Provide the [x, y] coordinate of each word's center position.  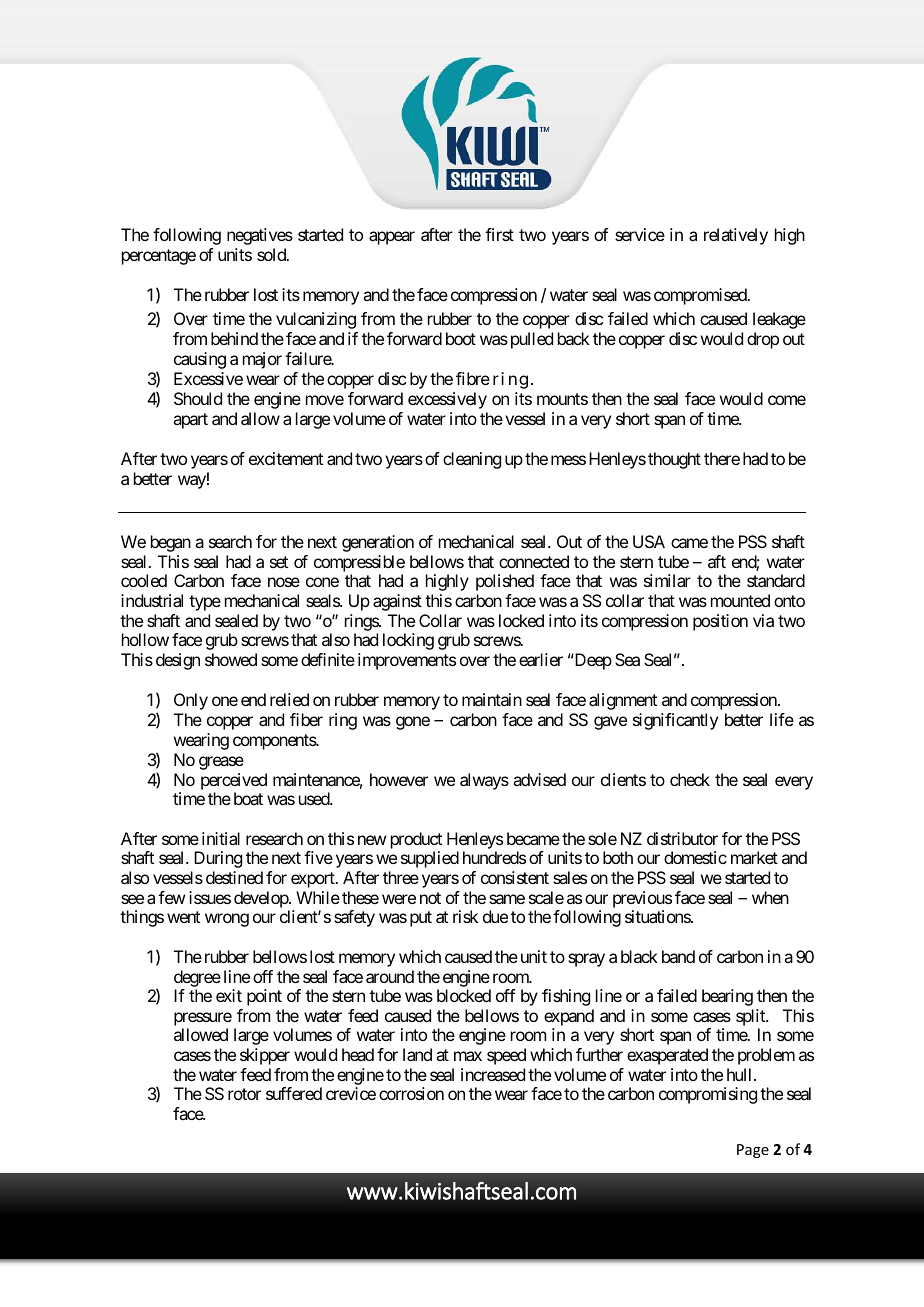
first [499, 234]
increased [493, 1074]
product [416, 842]
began [171, 543]
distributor [682, 838]
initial [221, 838]
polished [505, 582]
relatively [736, 236]
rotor [244, 1094]
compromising [708, 1095]
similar [667, 580]
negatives [260, 236]
